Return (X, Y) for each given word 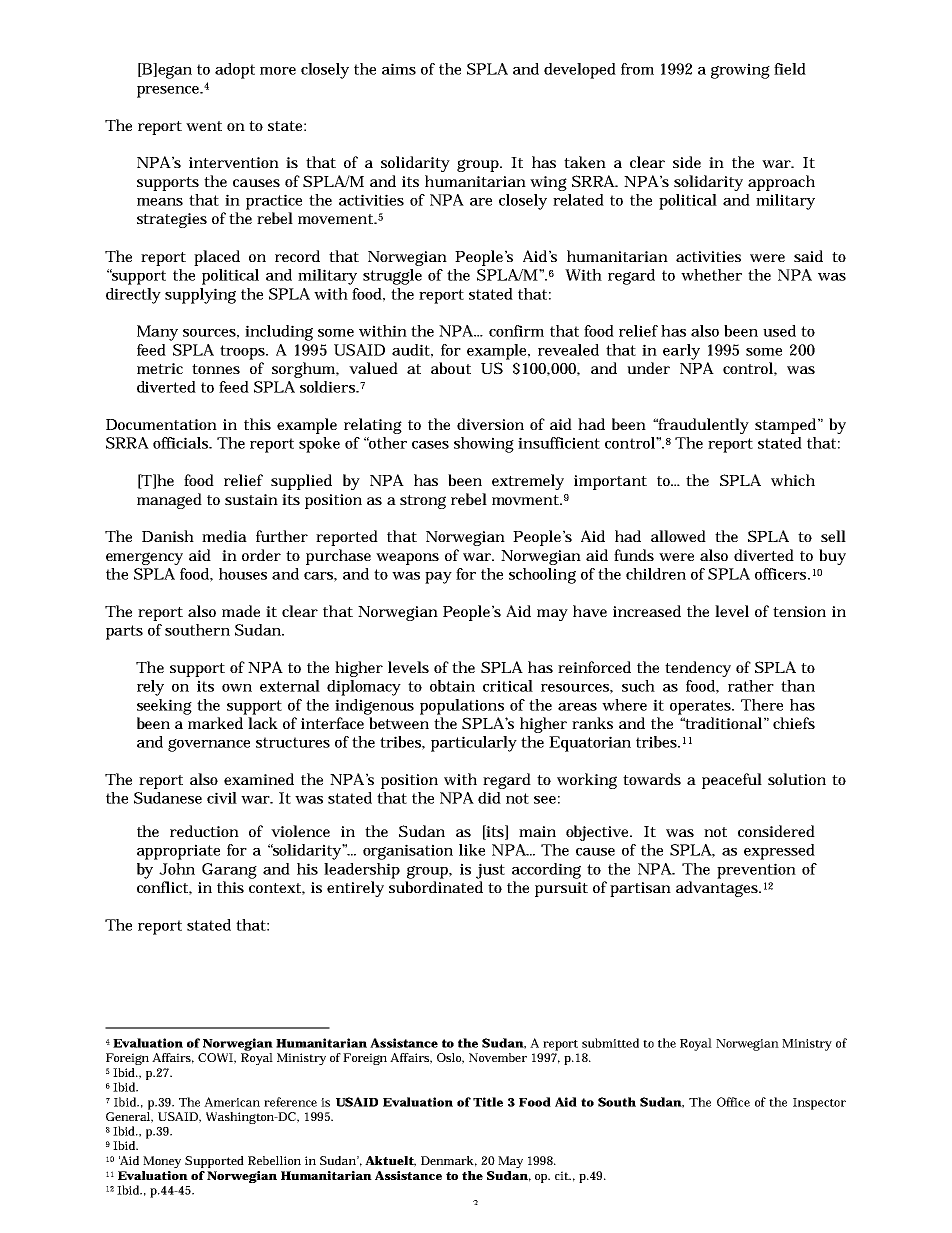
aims (399, 69)
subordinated (436, 887)
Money (162, 1162)
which (793, 480)
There (762, 705)
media (224, 536)
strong (423, 502)
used (779, 331)
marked (215, 723)
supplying (200, 296)
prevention (756, 871)
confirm (516, 331)
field (790, 69)
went (204, 126)
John (177, 869)
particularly (474, 744)
